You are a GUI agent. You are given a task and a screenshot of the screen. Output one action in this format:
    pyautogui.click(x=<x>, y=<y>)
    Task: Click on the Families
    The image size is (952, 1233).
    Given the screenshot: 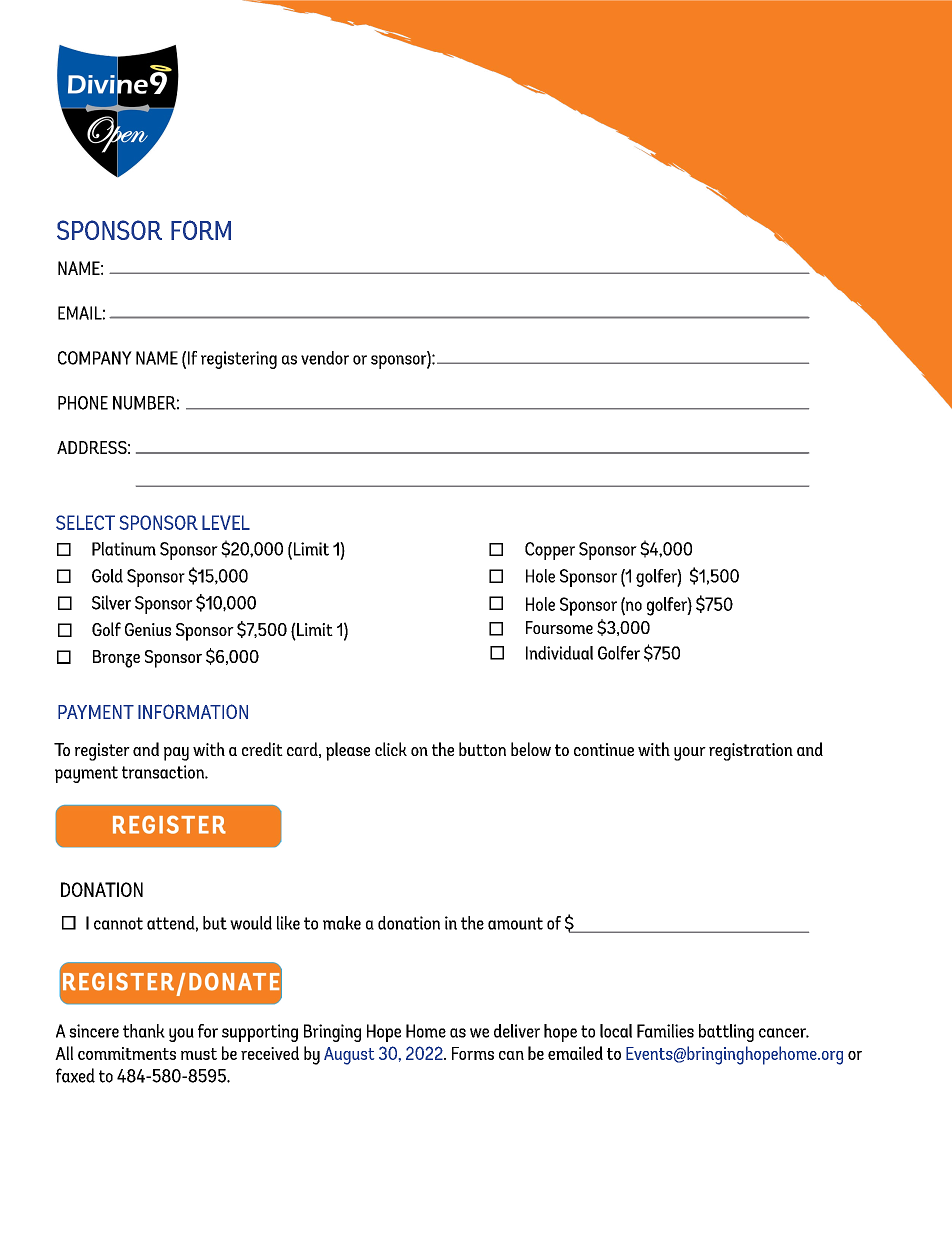 What is the action you would take?
    pyautogui.click(x=665, y=1031)
